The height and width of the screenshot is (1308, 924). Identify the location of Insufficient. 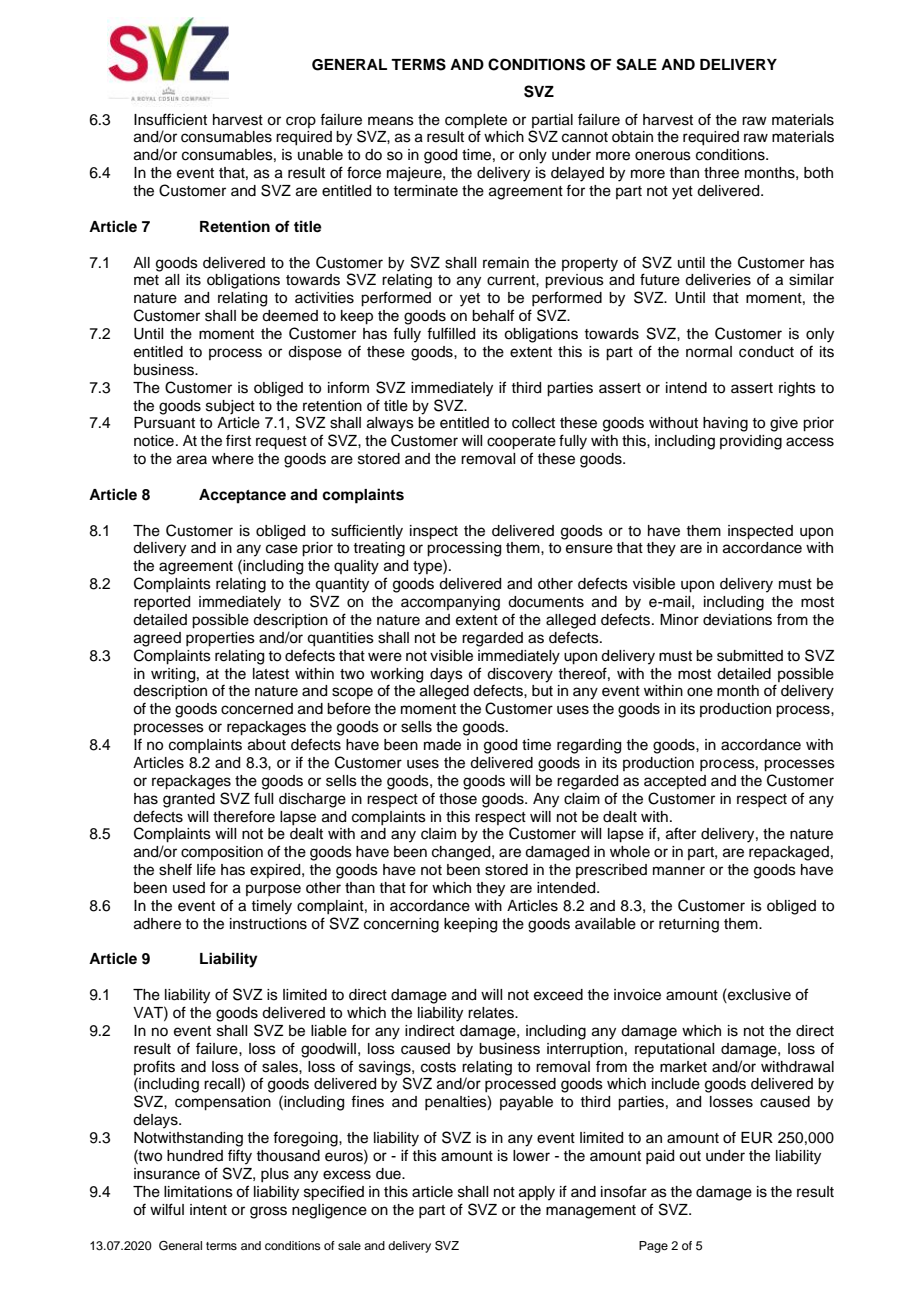
(170, 119).
